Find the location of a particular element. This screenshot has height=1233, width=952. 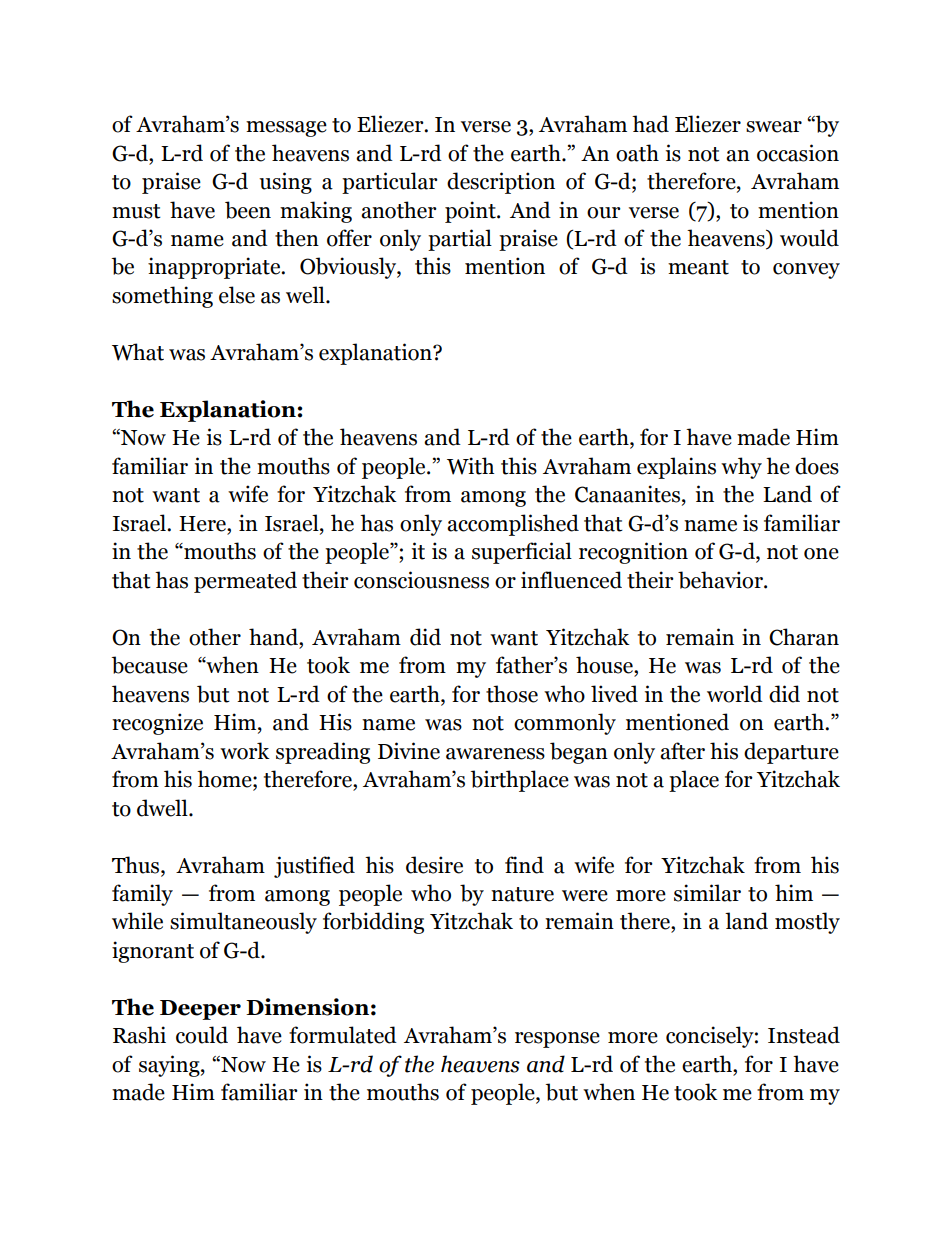

description is located at coordinates (501, 183).
